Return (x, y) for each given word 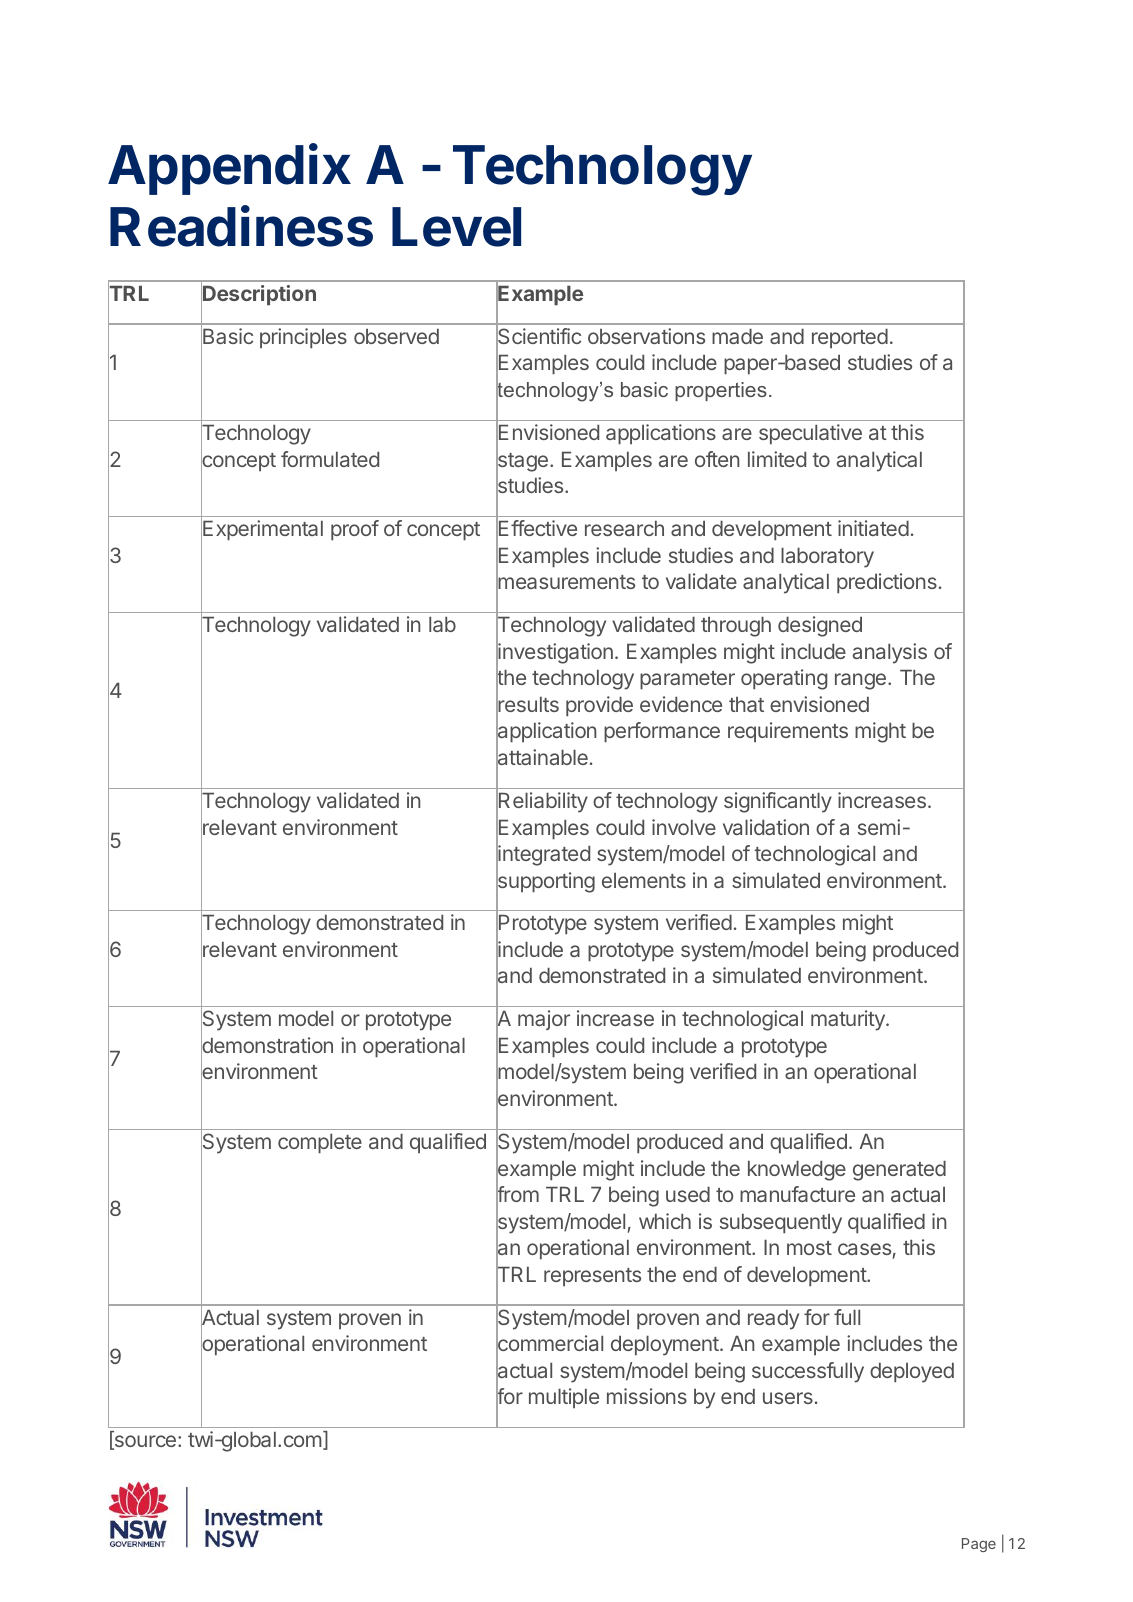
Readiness (241, 226)
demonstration (267, 1046)
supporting (545, 882)
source (144, 1442)
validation (766, 827)
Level (456, 227)
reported (850, 338)
